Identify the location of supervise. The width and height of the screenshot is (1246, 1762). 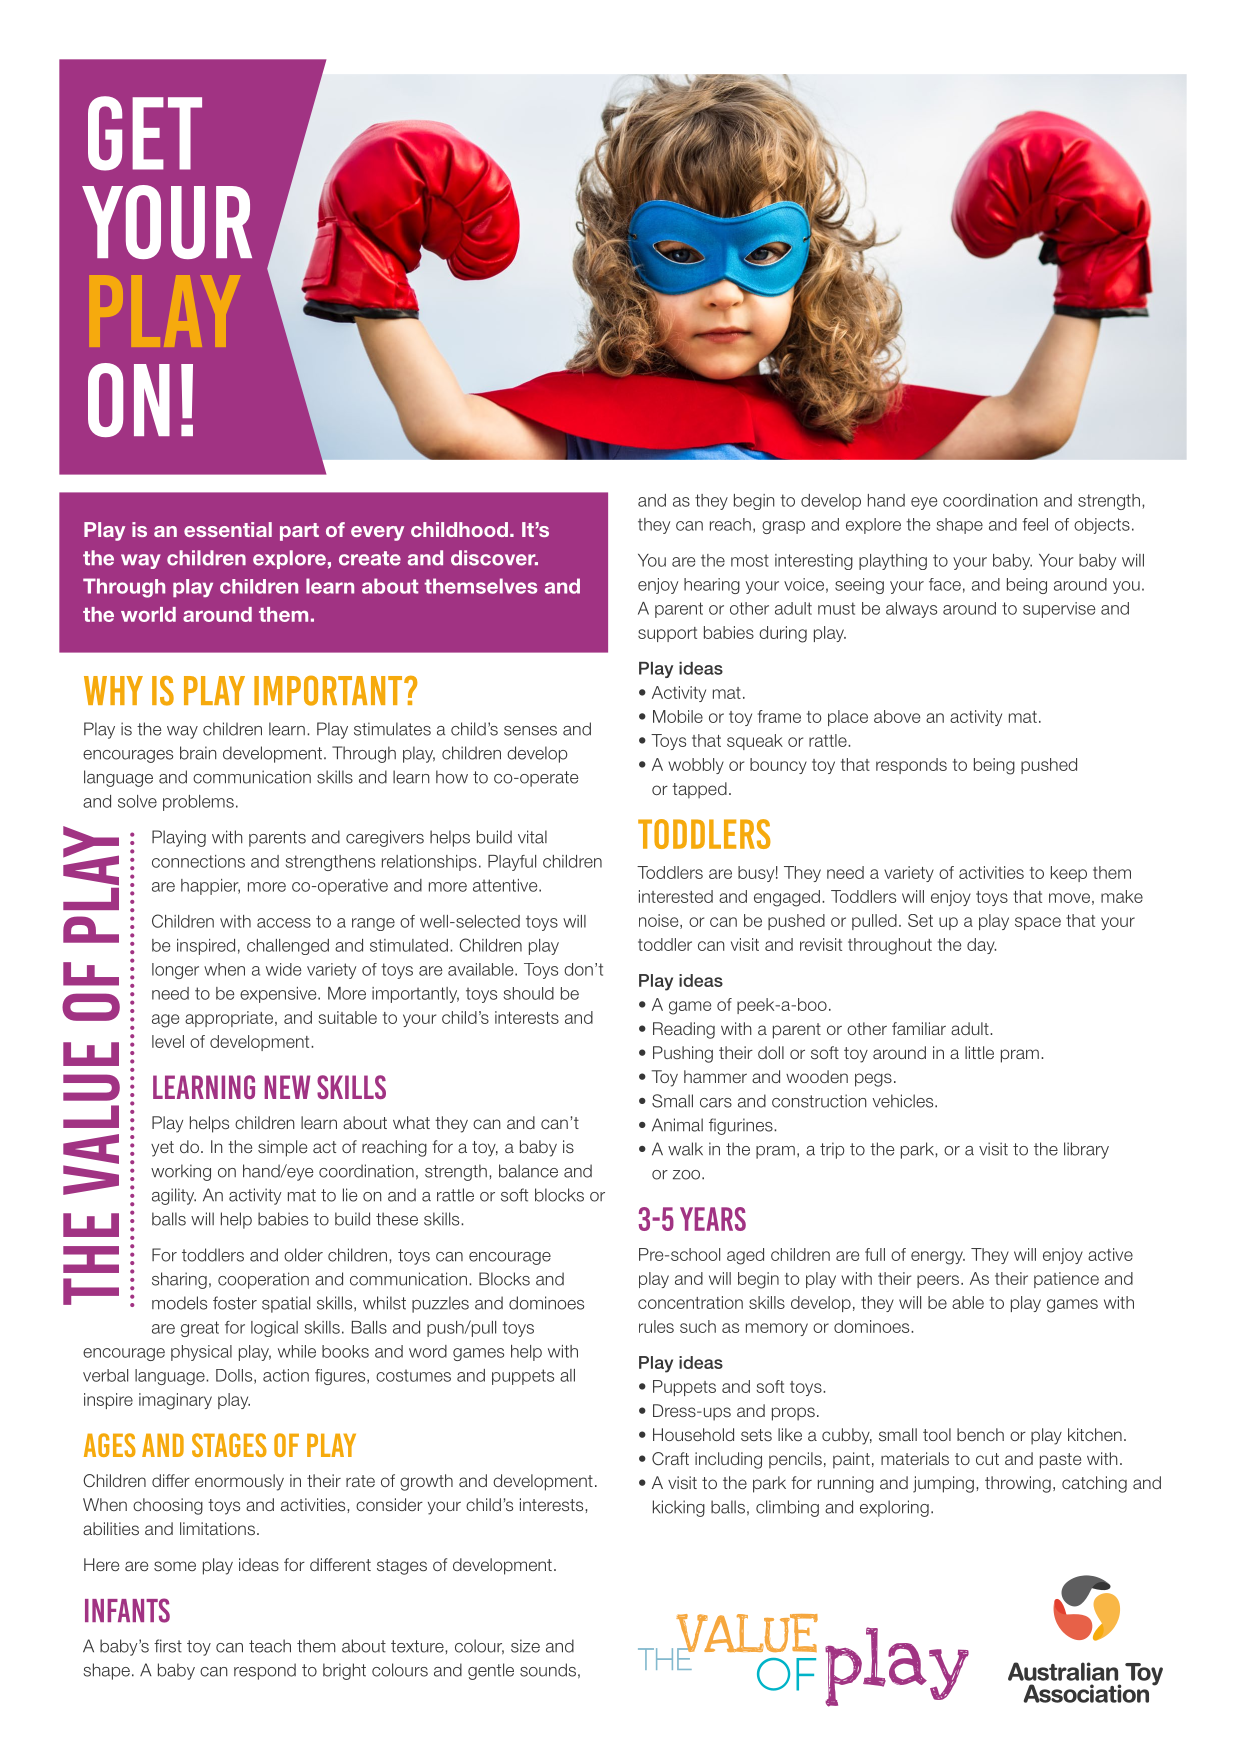
(1059, 610).
